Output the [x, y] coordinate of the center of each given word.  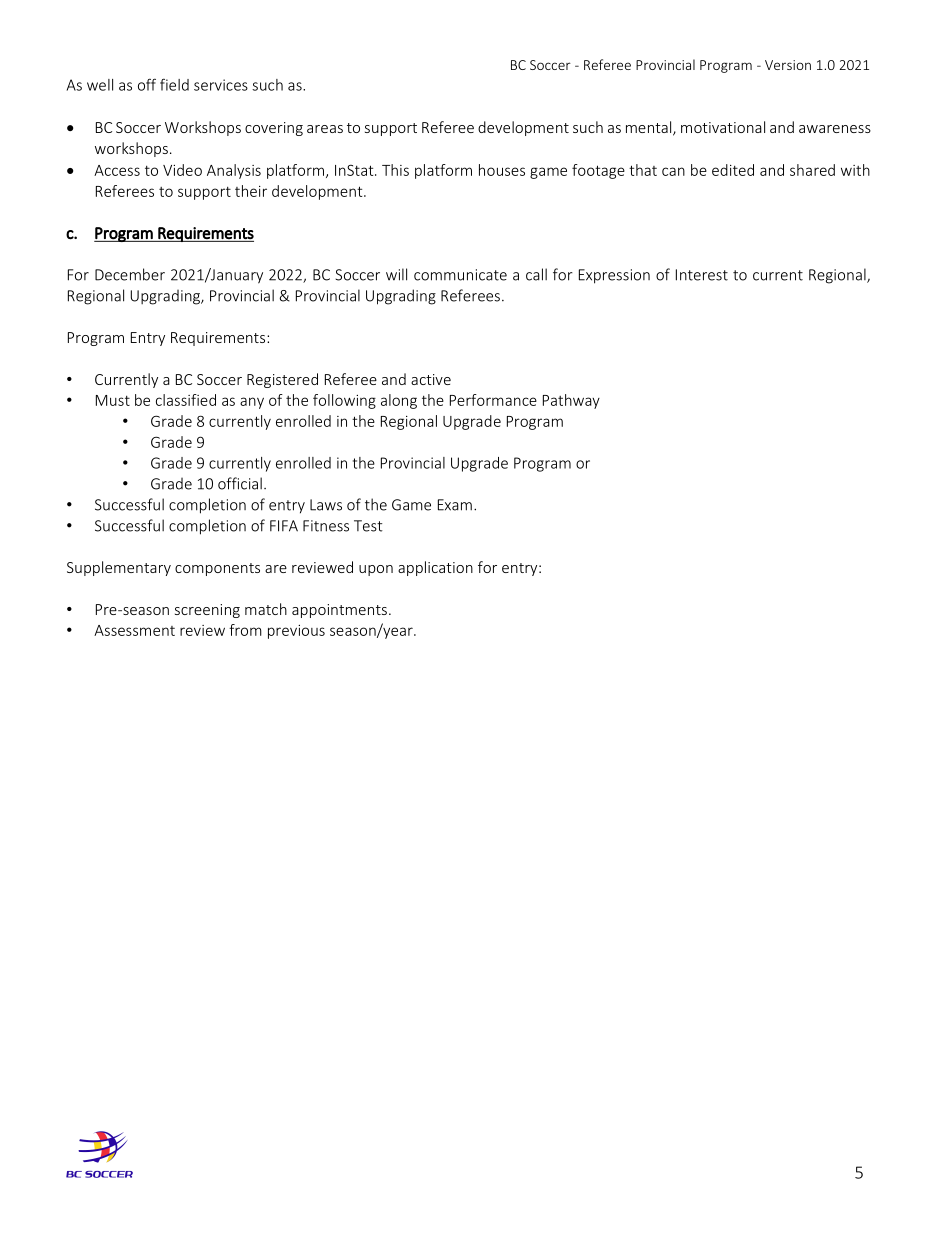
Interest [702, 275]
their [251, 191]
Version [788, 65]
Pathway [571, 401]
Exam [455, 505]
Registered [282, 380]
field [174, 84]
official [240, 483]
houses [502, 170]
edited [733, 170]
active [431, 379]
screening [207, 611]
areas [325, 129]
